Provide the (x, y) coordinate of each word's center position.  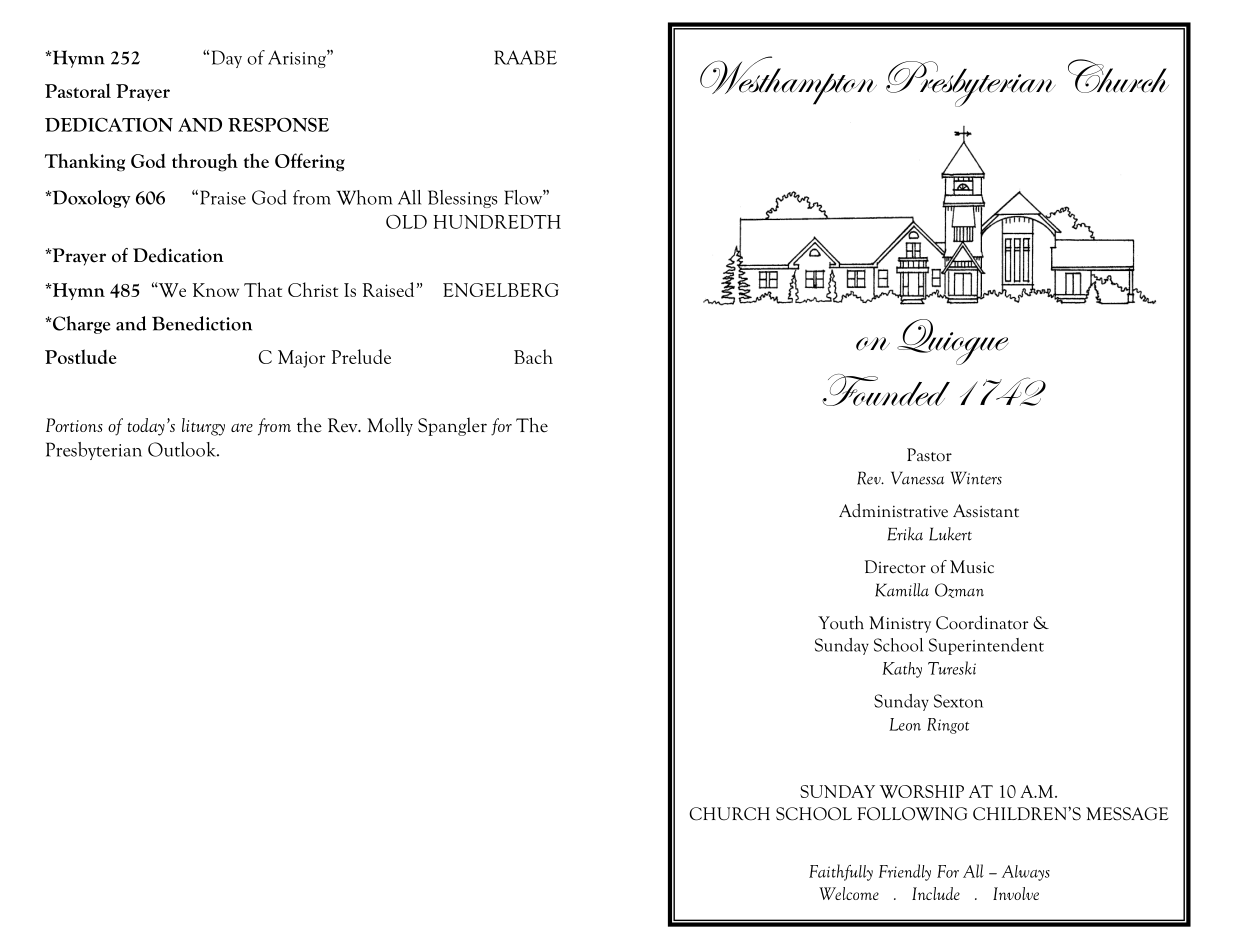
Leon (905, 724)
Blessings (463, 199)
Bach (533, 356)
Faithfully (841, 872)
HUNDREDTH (497, 222)
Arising (298, 59)
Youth (841, 623)
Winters (976, 478)
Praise (223, 197)
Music (972, 567)
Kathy (902, 670)
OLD (406, 222)
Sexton (958, 701)
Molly (390, 426)
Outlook (183, 449)
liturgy (203, 427)
